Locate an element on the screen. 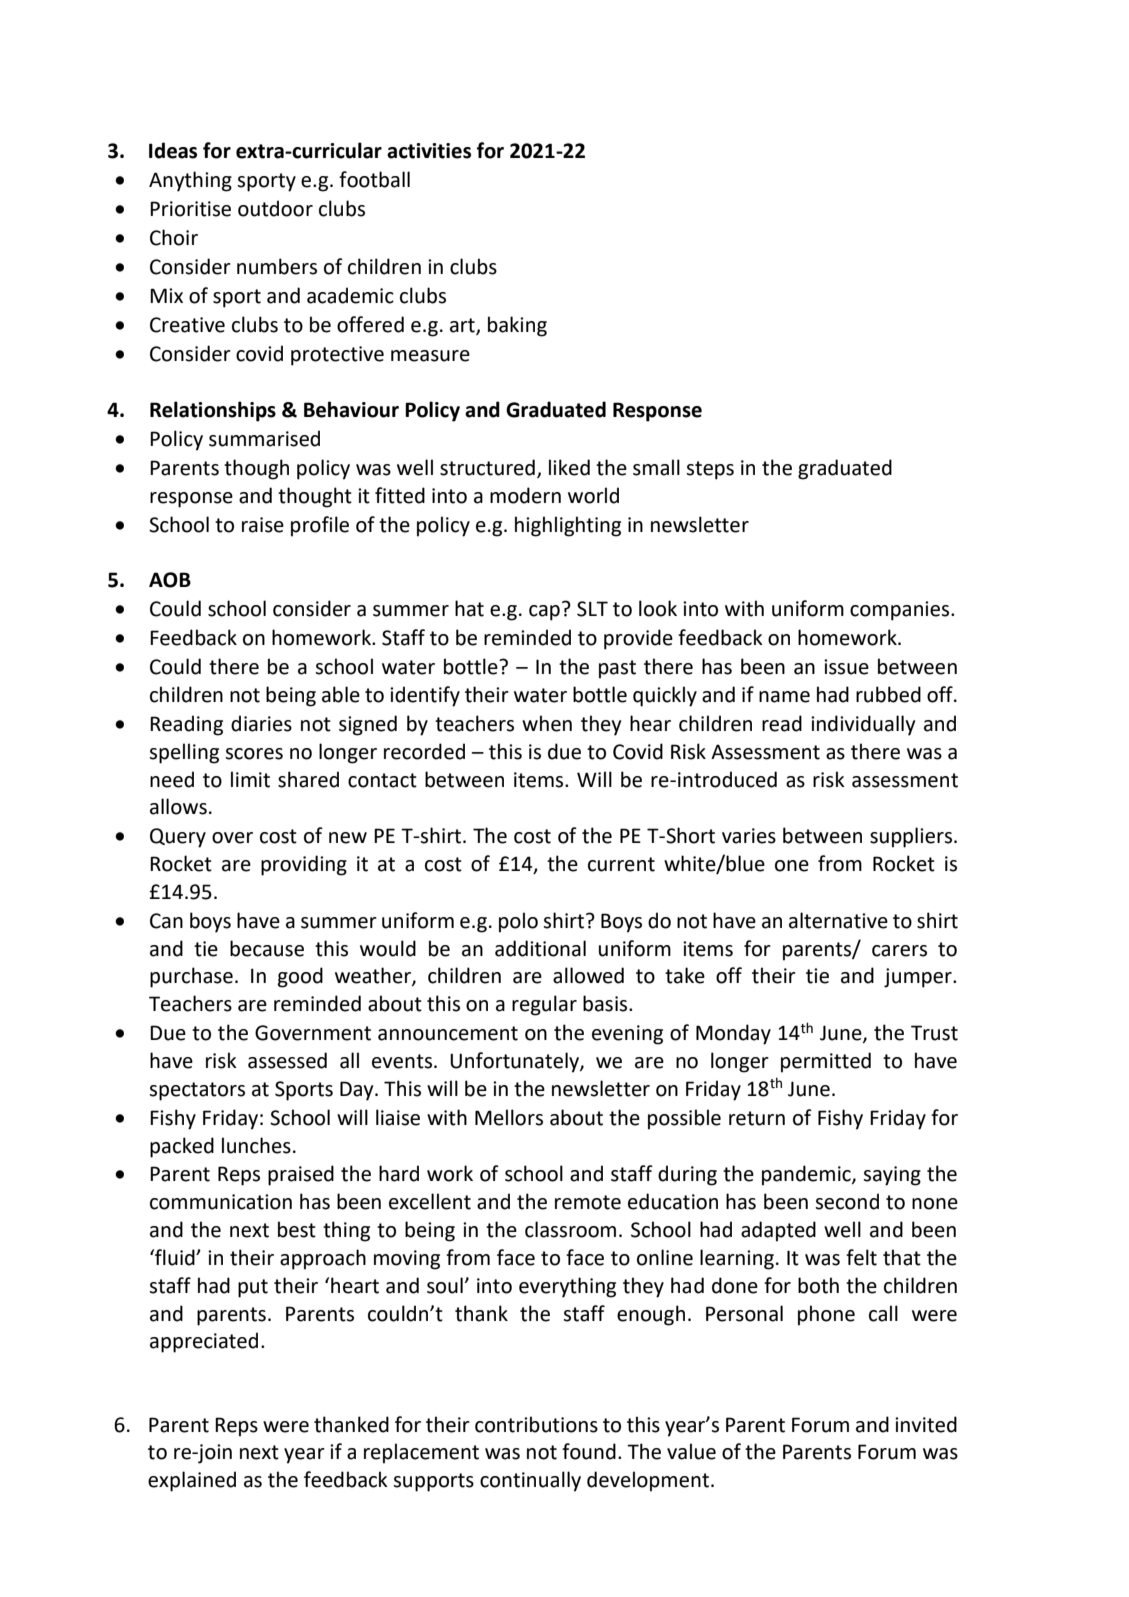 Image resolution: width=1129 pixels, height=1597 pixels. steps is located at coordinates (710, 470).
